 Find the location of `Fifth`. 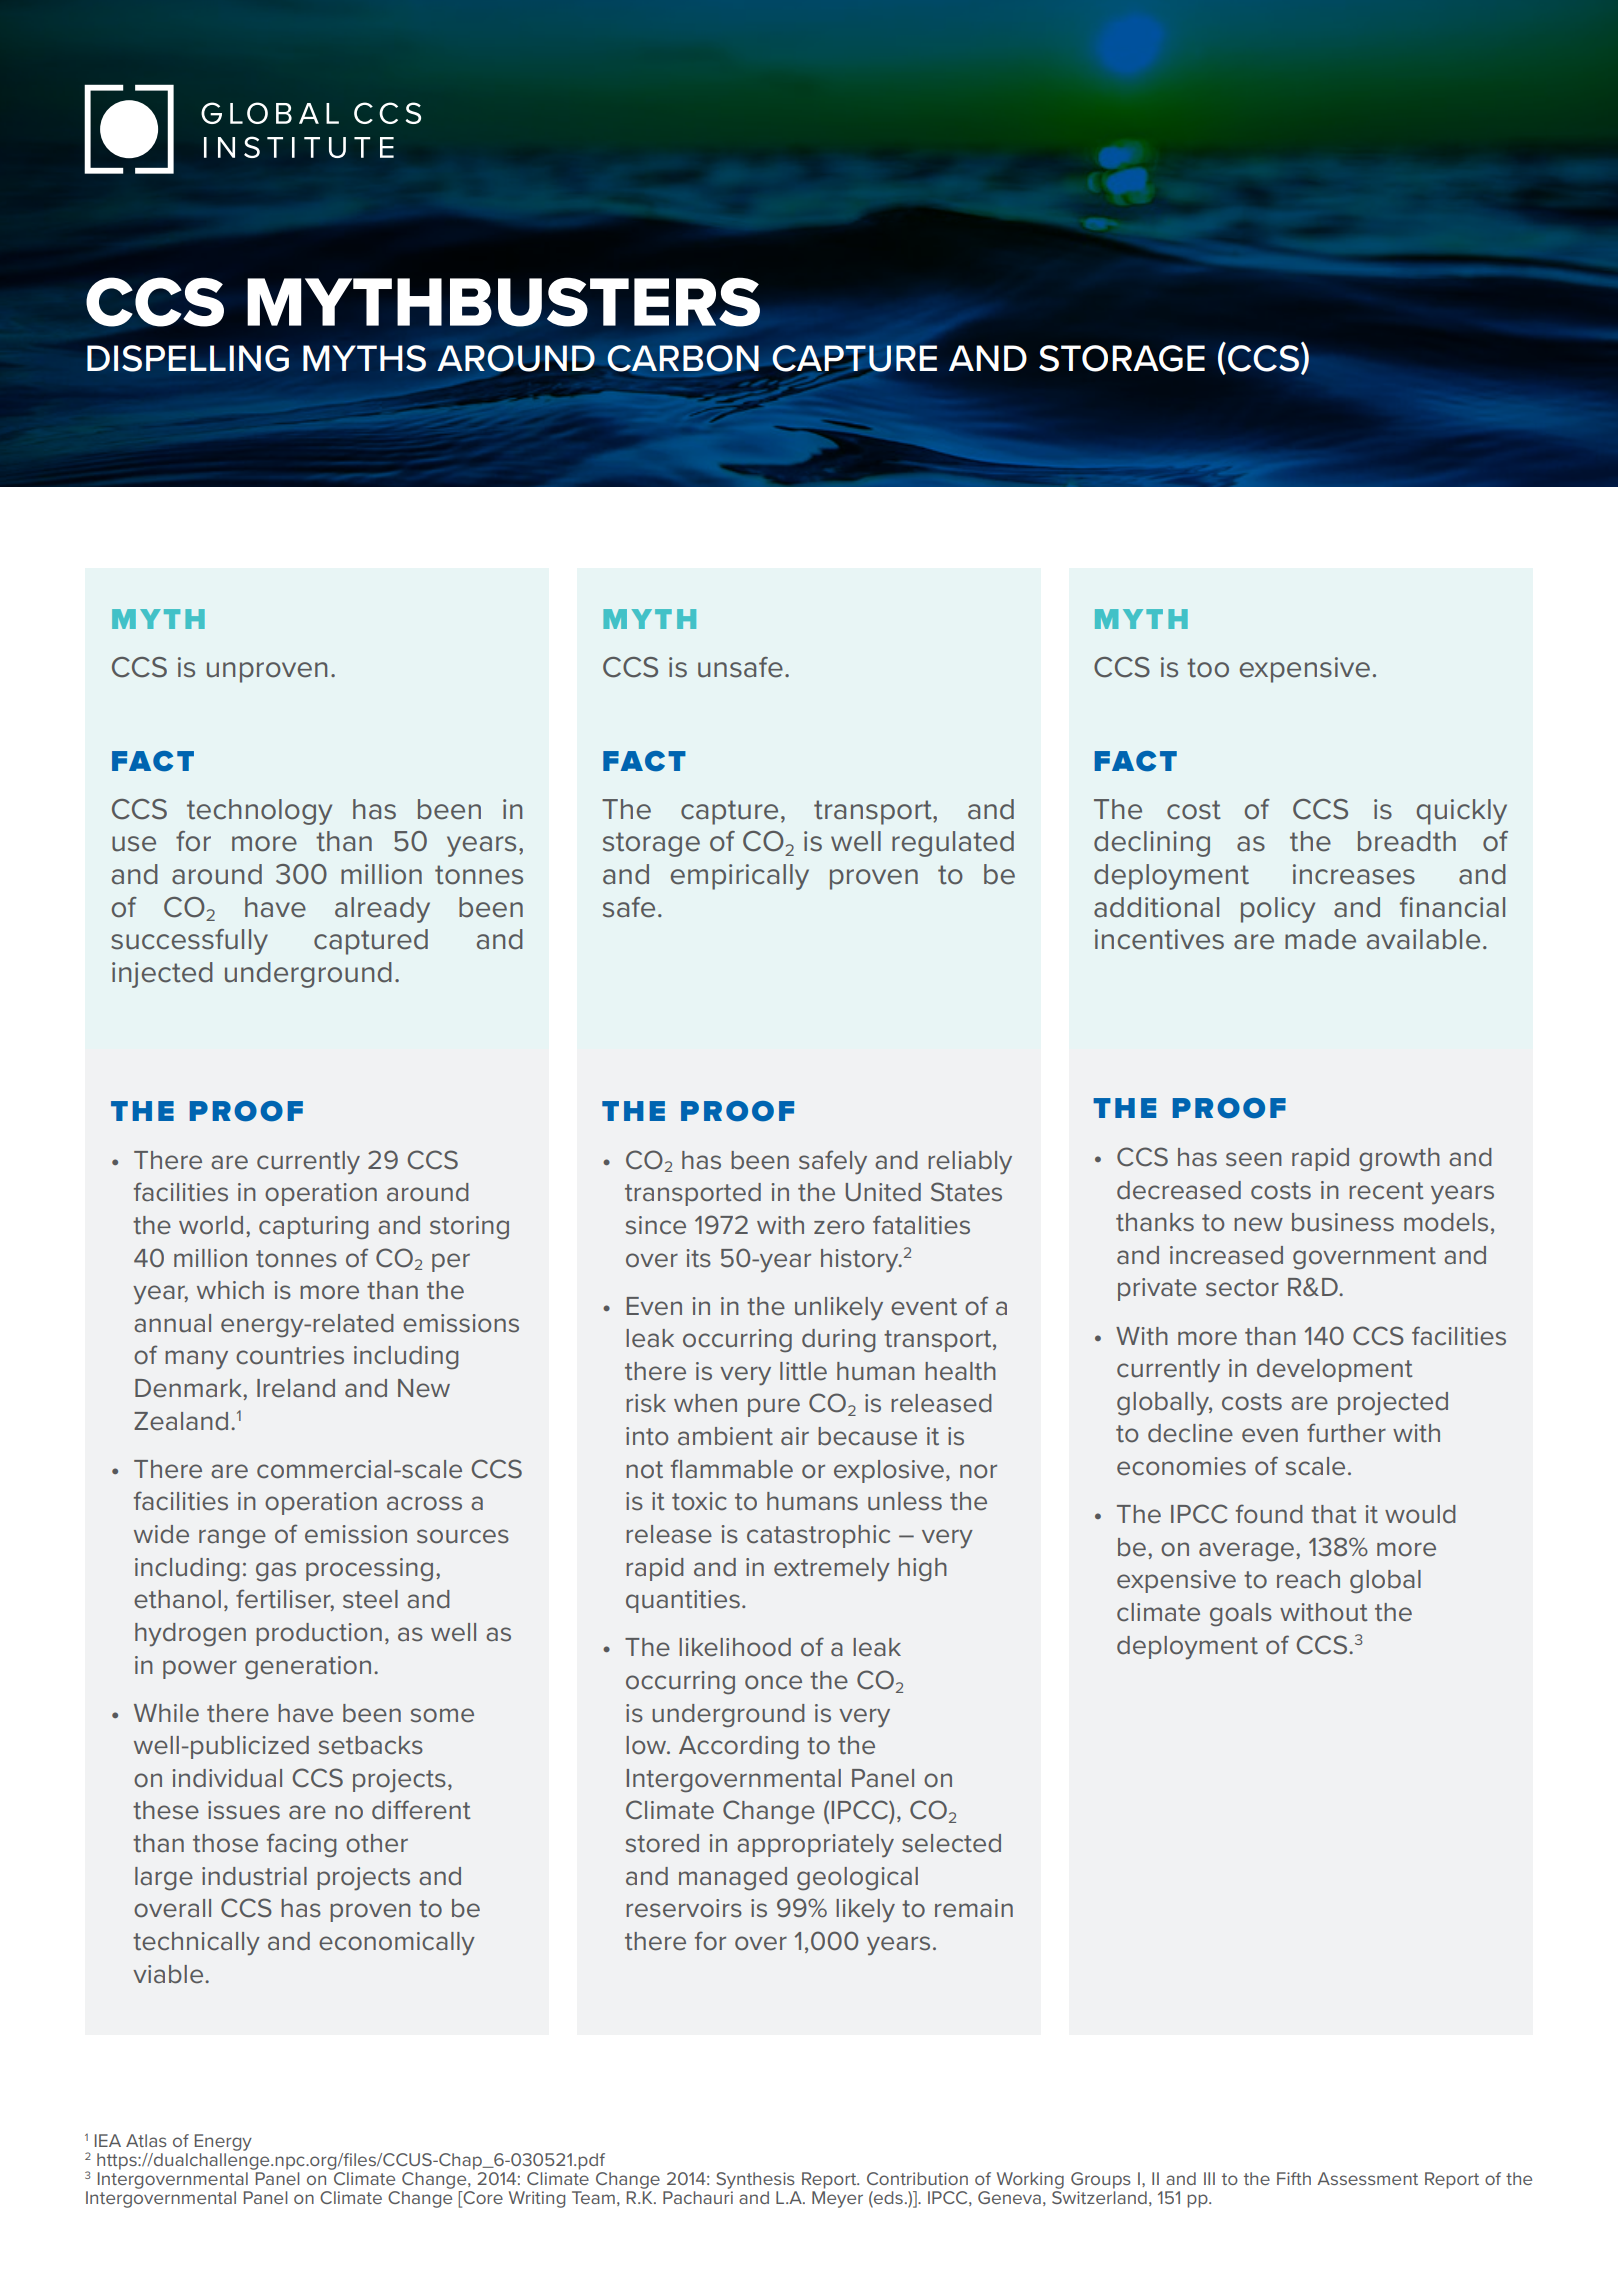

Fifth is located at coordinates (1294, 2178).
